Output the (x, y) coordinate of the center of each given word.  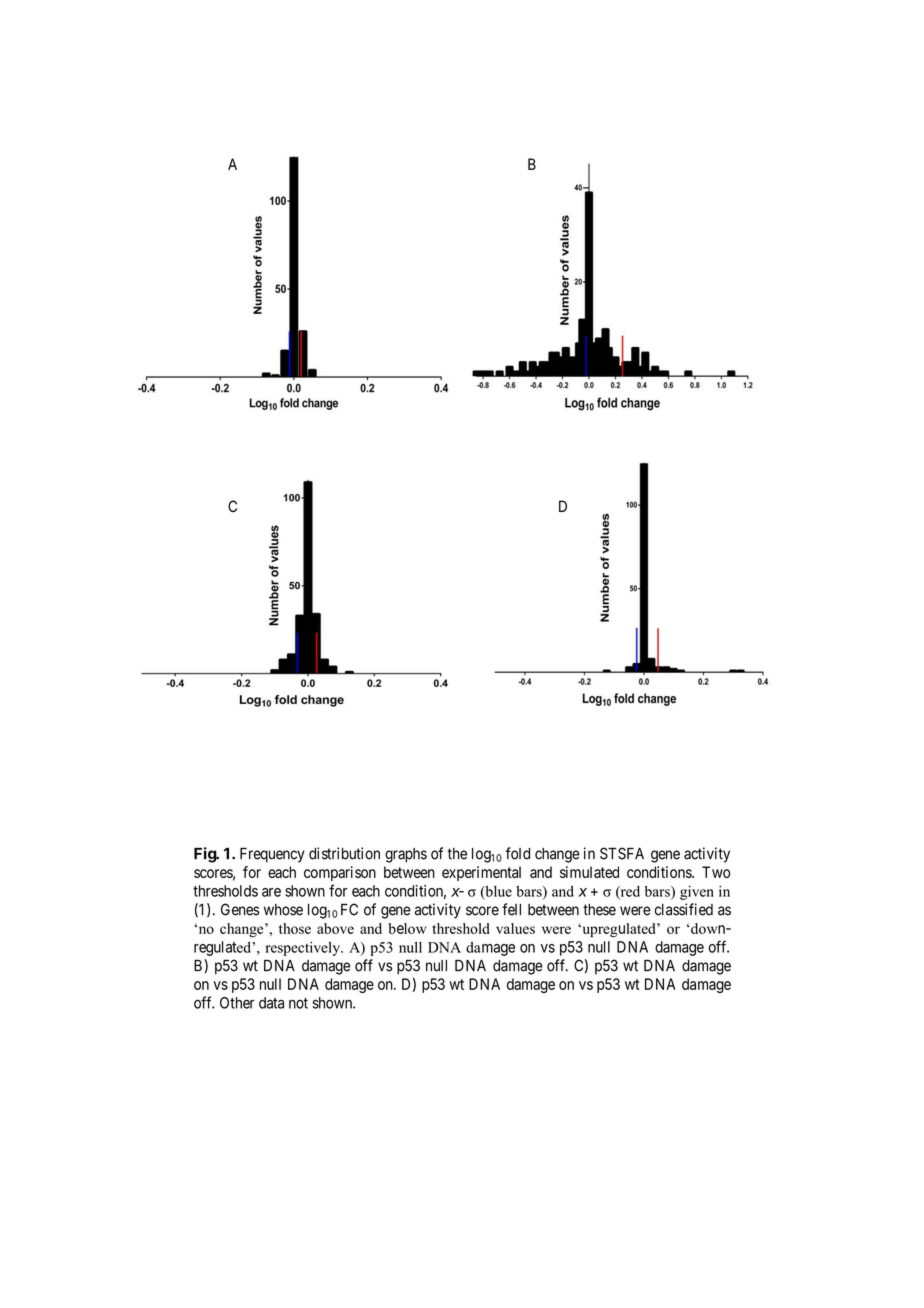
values (515, 928)
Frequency (272, 855)
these (599, 910)
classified (684, 909)
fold (517, 853)
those (295, 928)
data (271, 1003)
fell (511, 909)
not (298, 1003)
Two (716, 872)
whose (283, 910)
